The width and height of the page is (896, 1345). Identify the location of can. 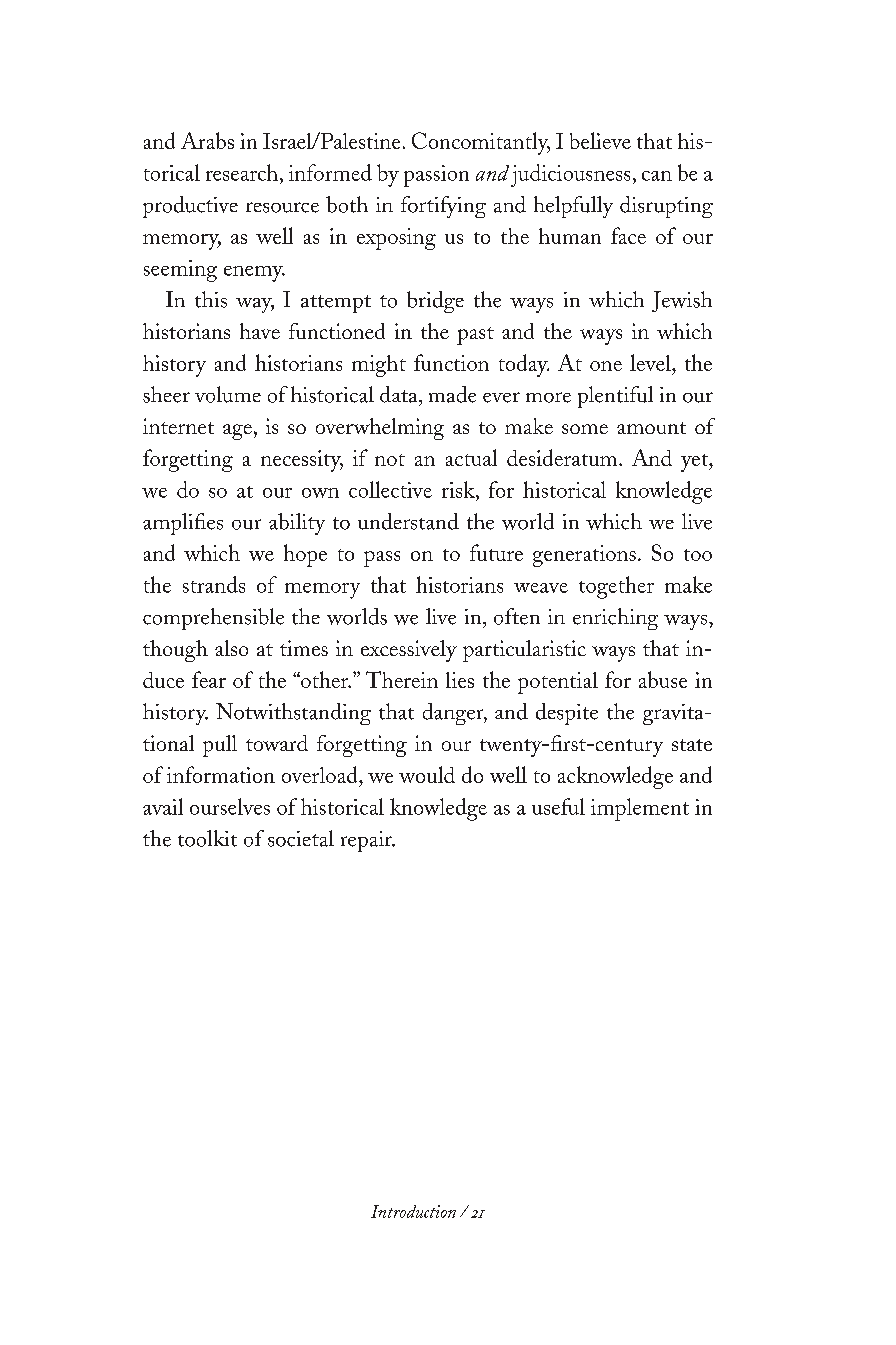
(657, 176).
